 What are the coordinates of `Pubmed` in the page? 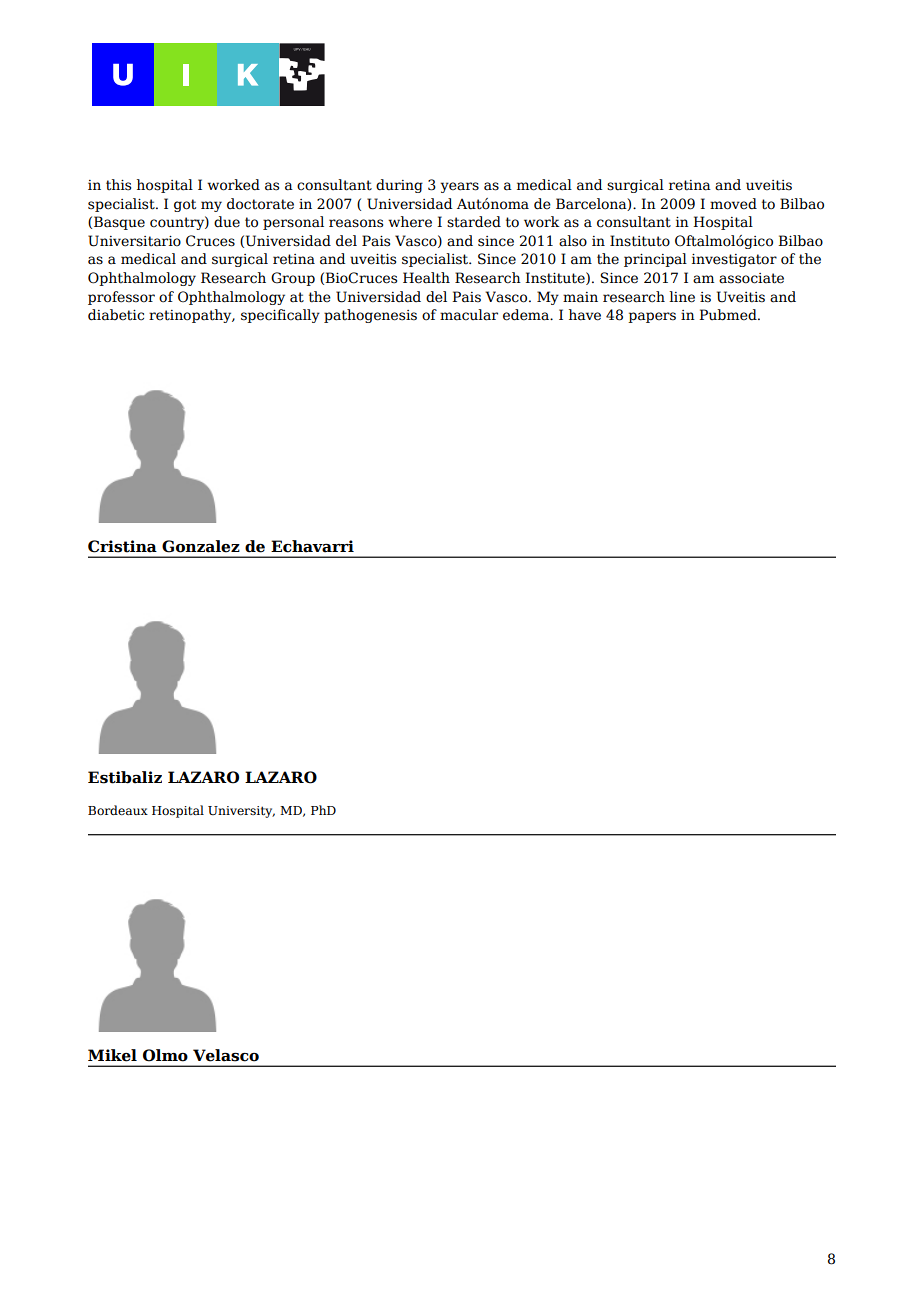 It's located at (729, 315).
